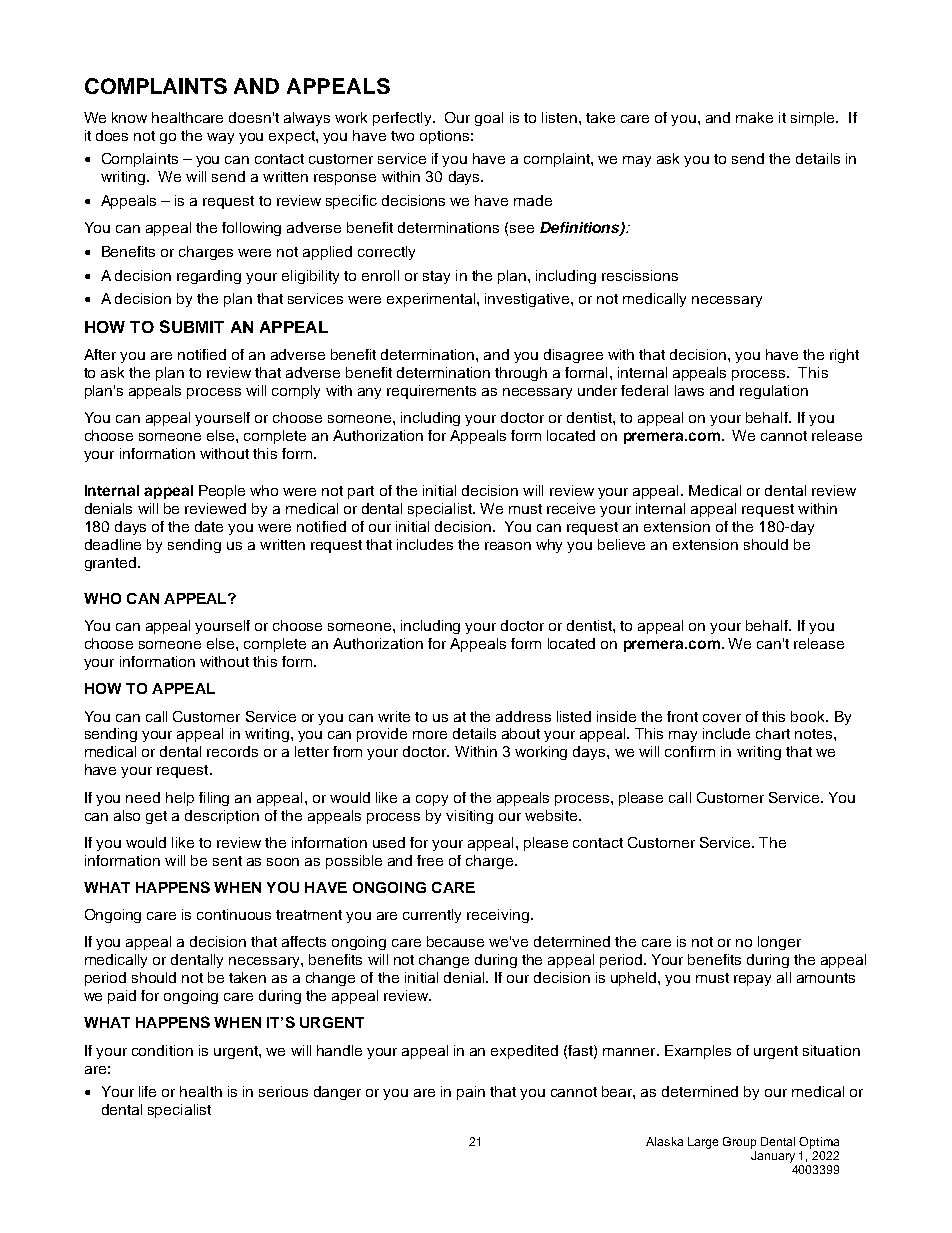 This screenshot has width=952, height=1233. What do you see at coordinates (523, 716) in the screenshot?
I see `address` at bounding box center [523, 716].
